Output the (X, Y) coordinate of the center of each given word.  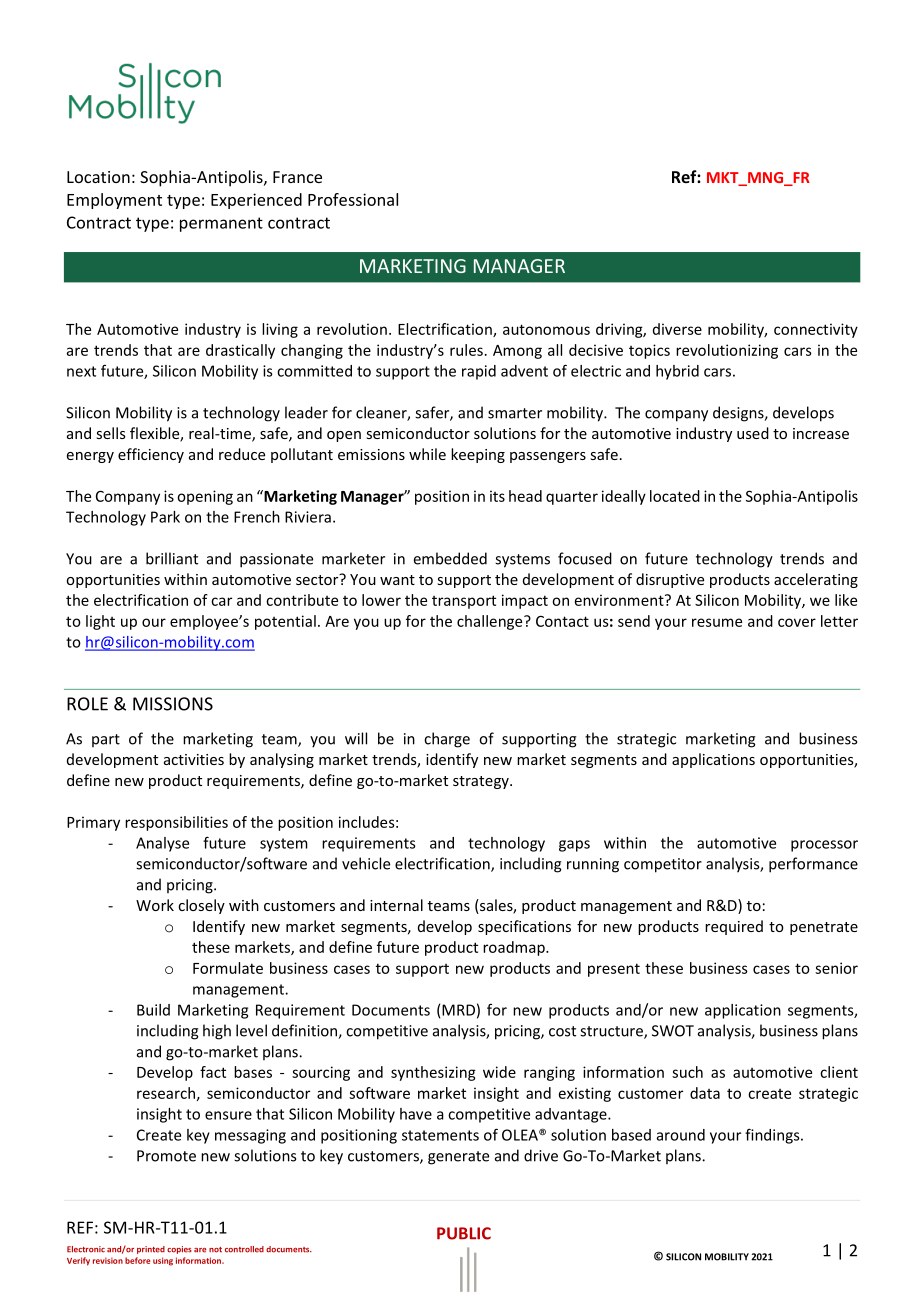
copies (179, 1250)
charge (447, 740)
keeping (478, 455)
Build (153, 1010)
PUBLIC (464, 1233)
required (734, 927)
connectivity (816, 330)
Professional (353, 199)
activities (194, 759)
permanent (221, 224)
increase (821, 433)
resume (717, 622)
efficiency (151, 455)
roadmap (515, 948)
